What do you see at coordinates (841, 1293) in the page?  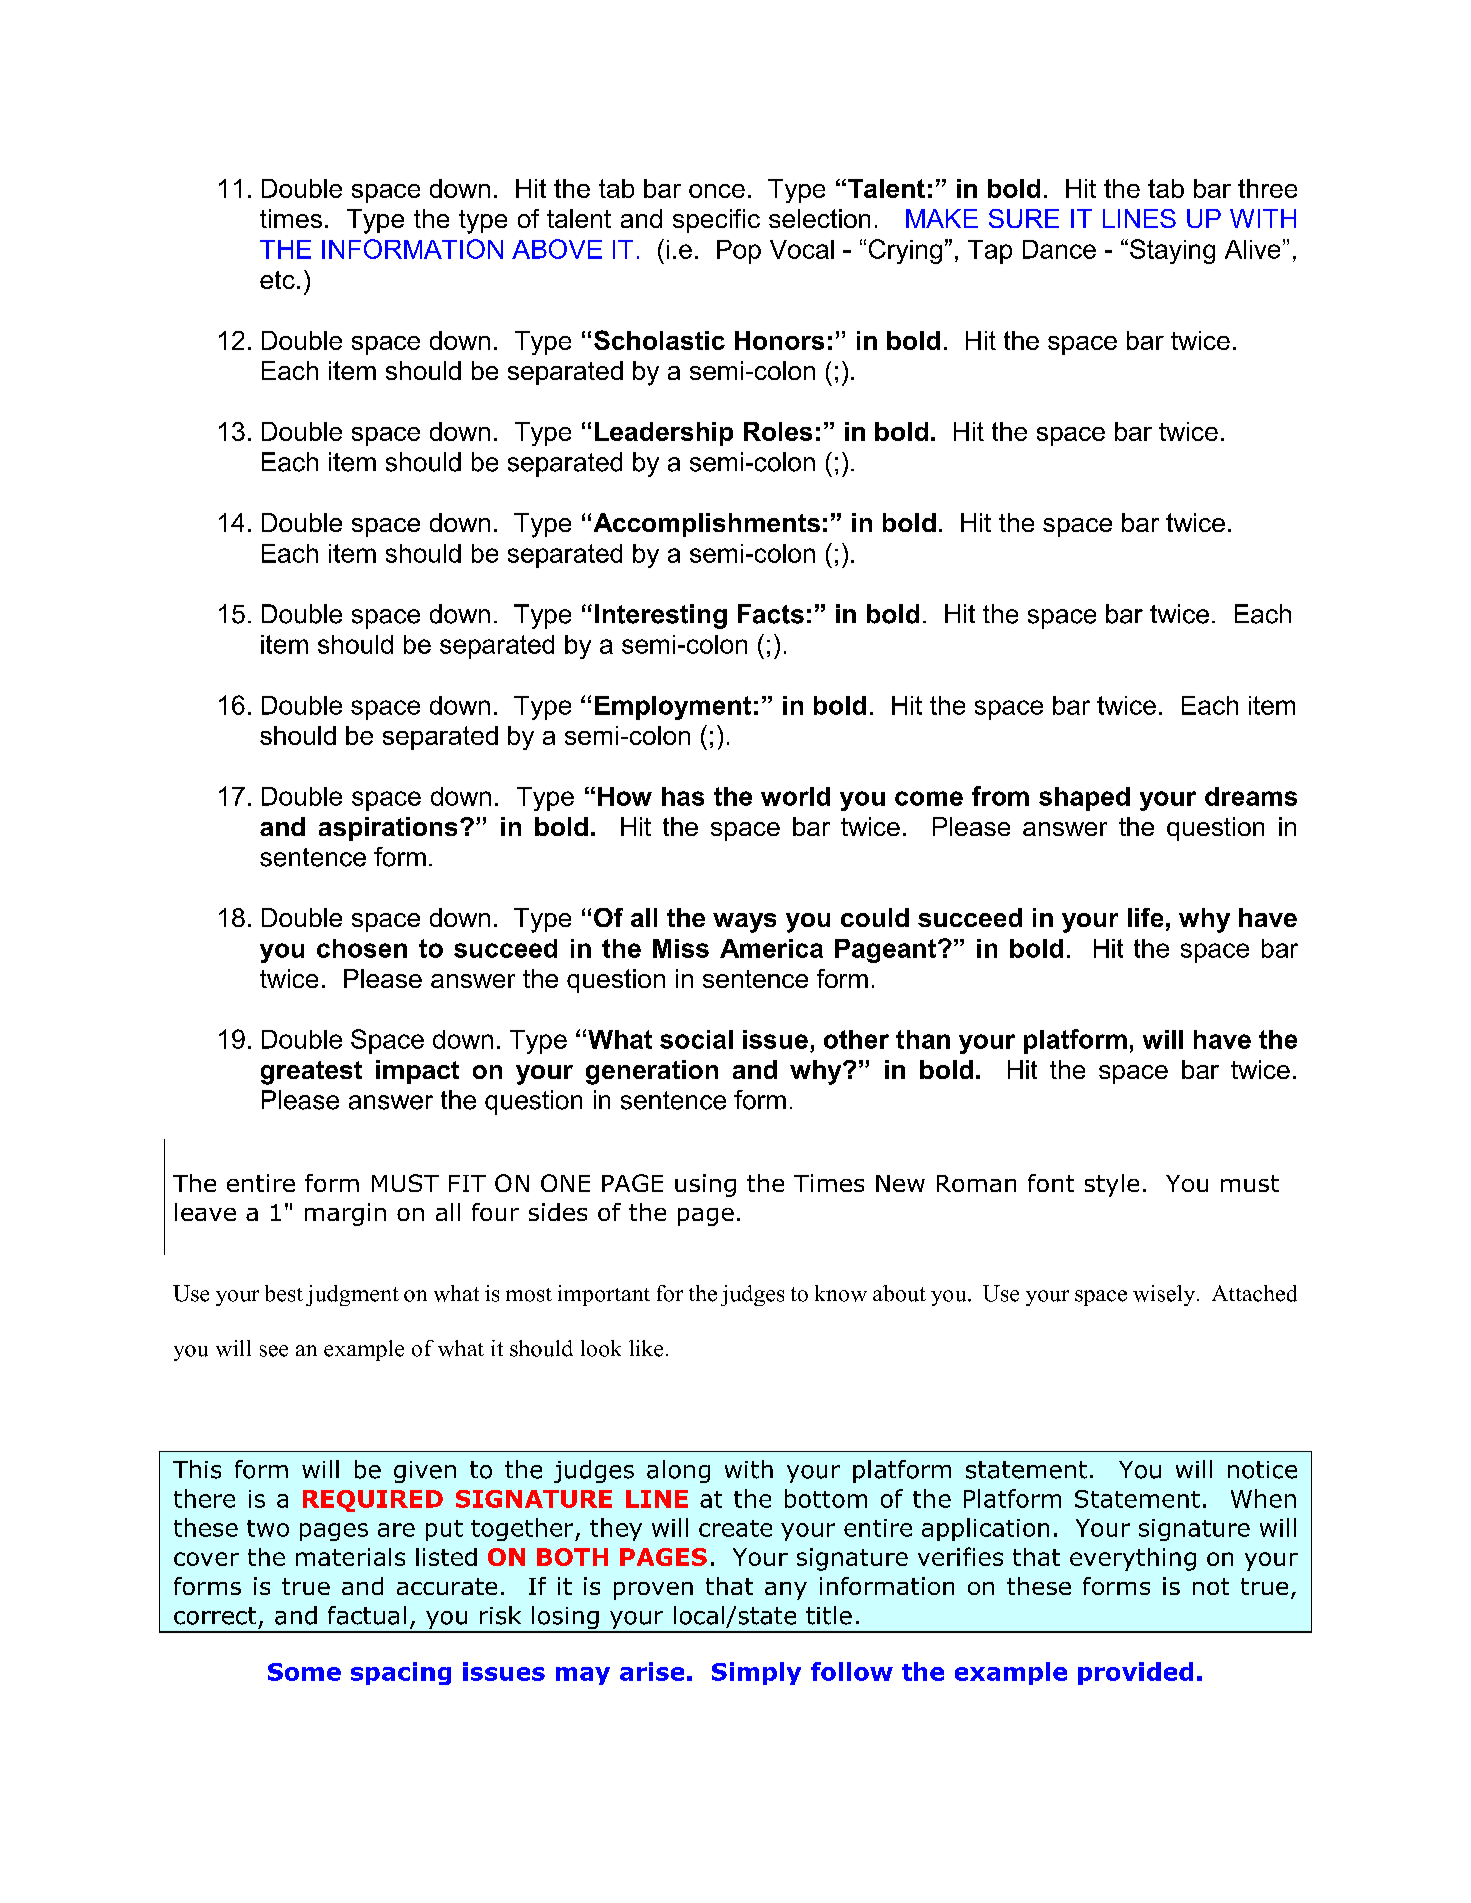 I see `know` at bounding box center [841, 1293].
